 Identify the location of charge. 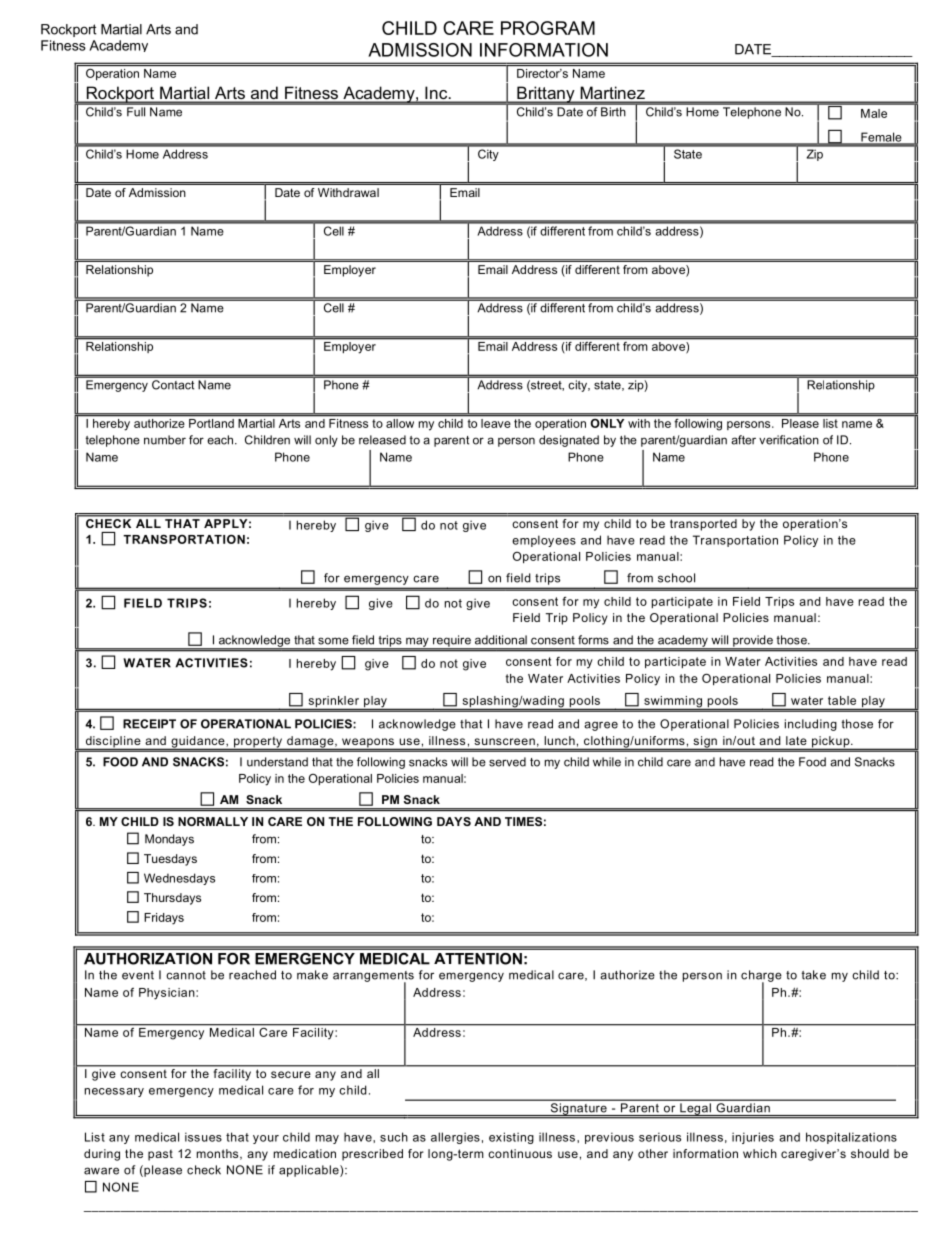
(761, 977).
